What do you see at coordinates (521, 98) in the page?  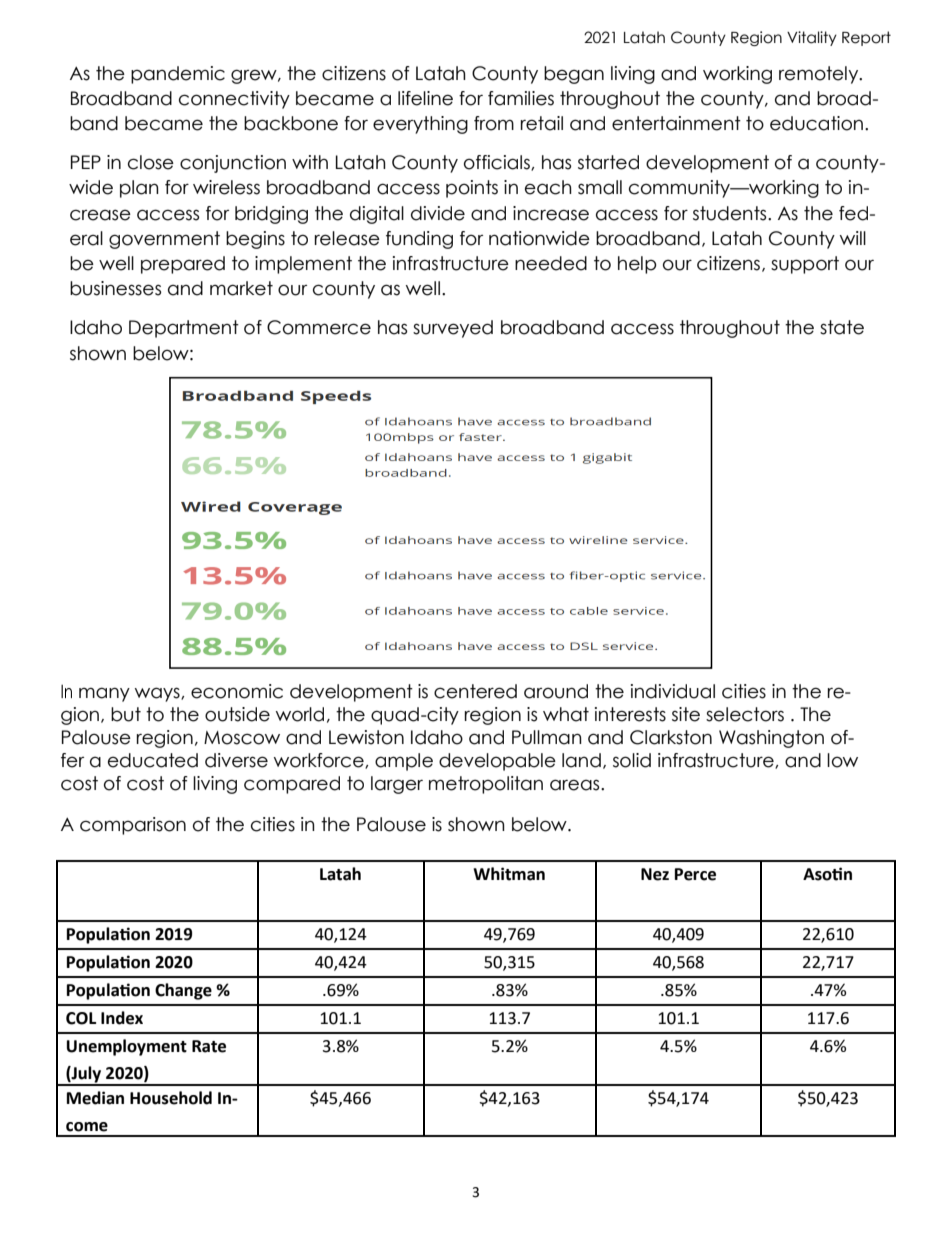 I see `families` at bounding box center [521, 98].
